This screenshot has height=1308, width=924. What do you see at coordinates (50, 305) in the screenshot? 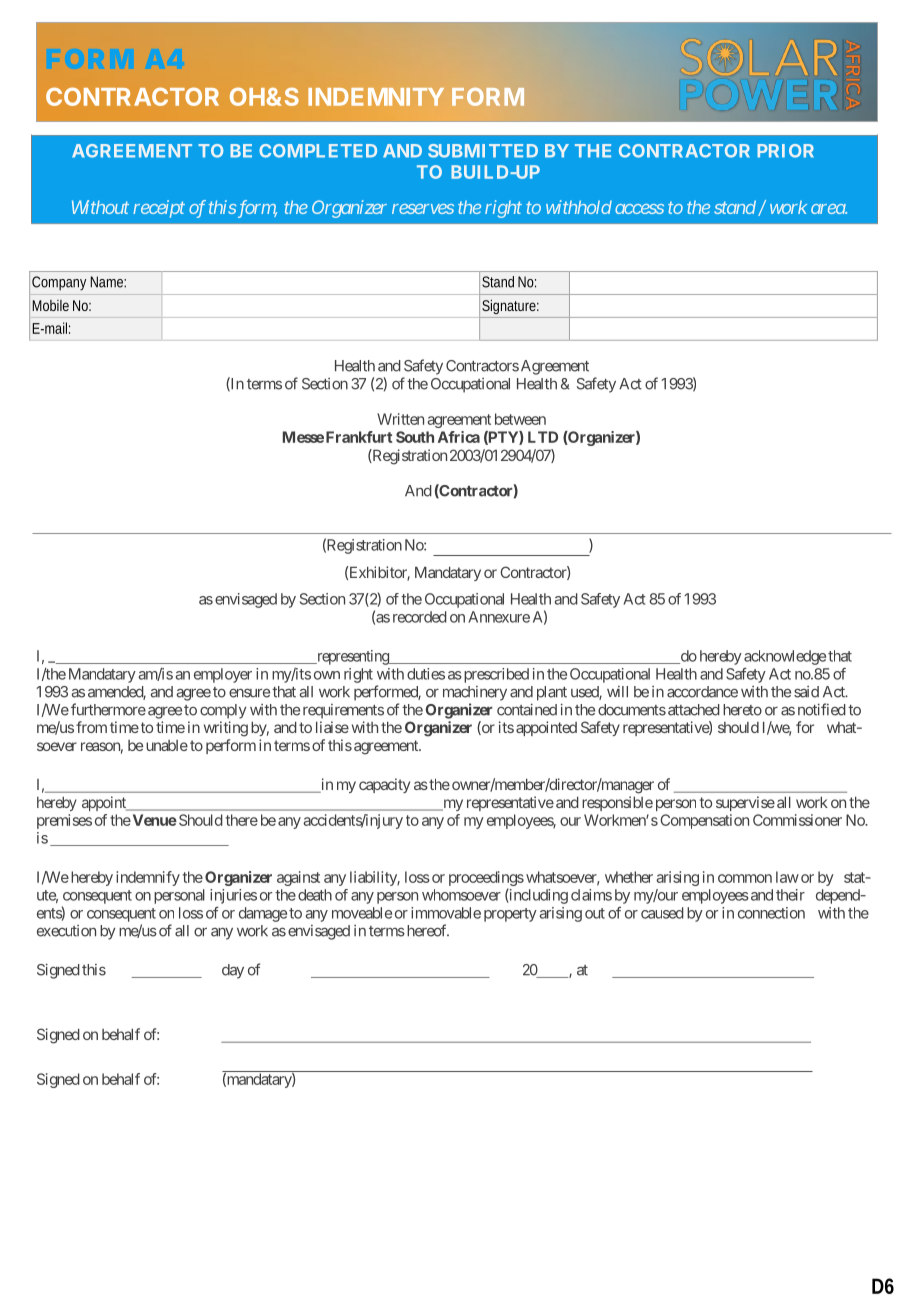
I see `Mobile` at bounding box center [50, 305].
